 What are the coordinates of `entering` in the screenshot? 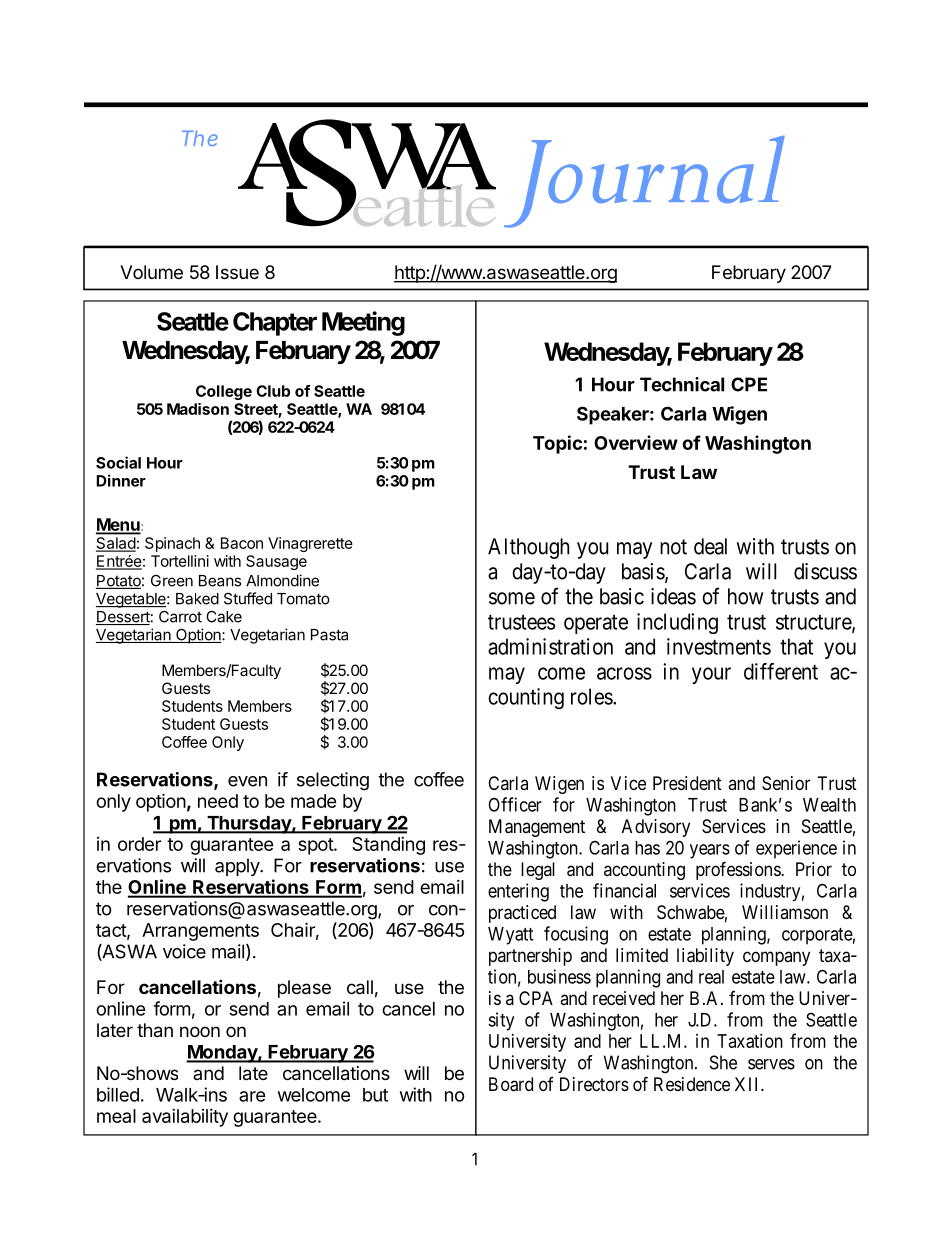 It's located at (518, 892).
